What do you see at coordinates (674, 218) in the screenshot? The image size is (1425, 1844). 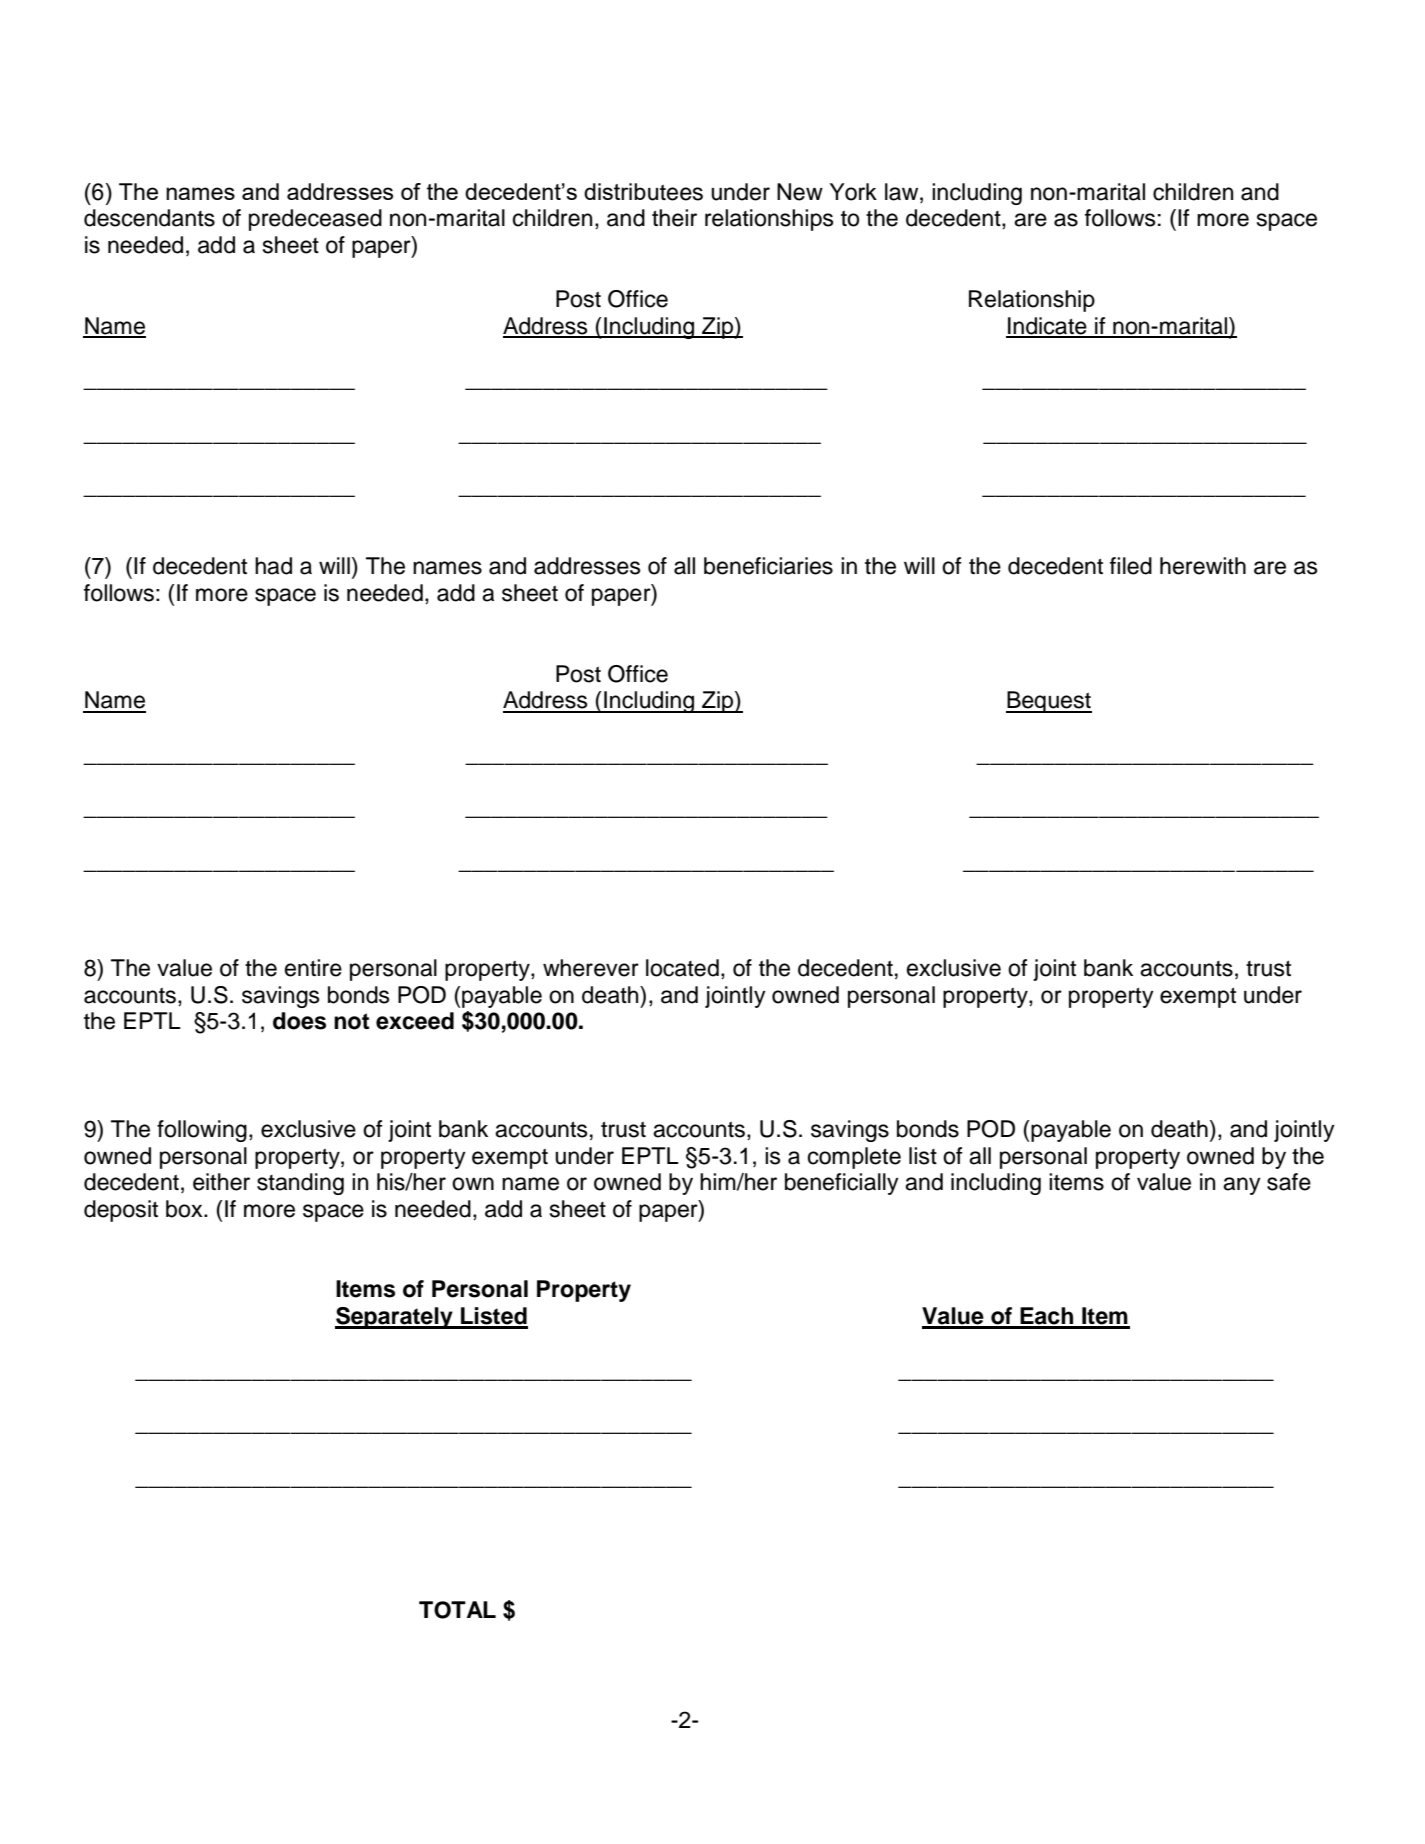 I see `their` at bounding box center [674, 218].
